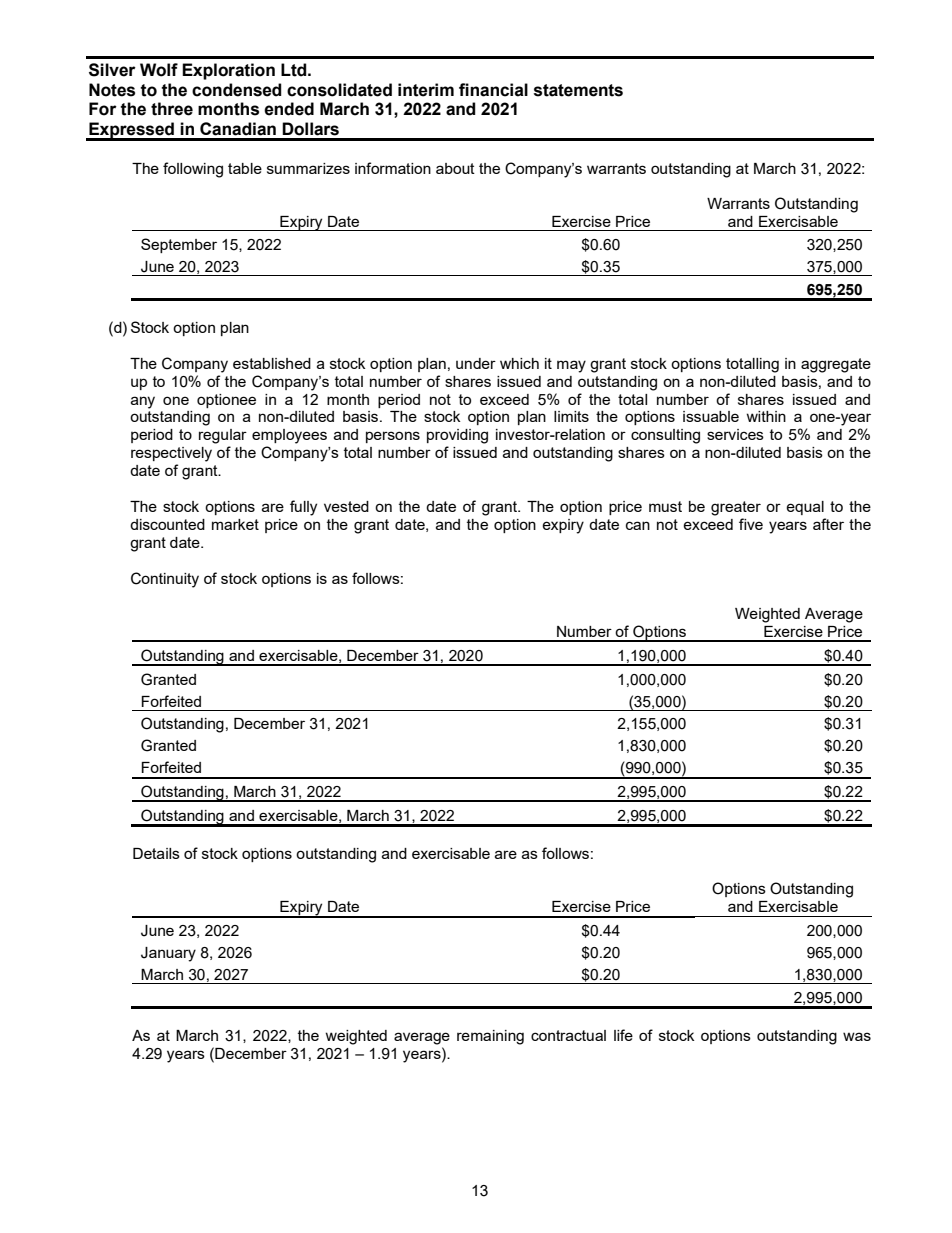 The height and width of the image is (1233, 952). What do you see at coordinates (165, 580) in the image?
I see `Continuity` at bounding box center [165, 580].
